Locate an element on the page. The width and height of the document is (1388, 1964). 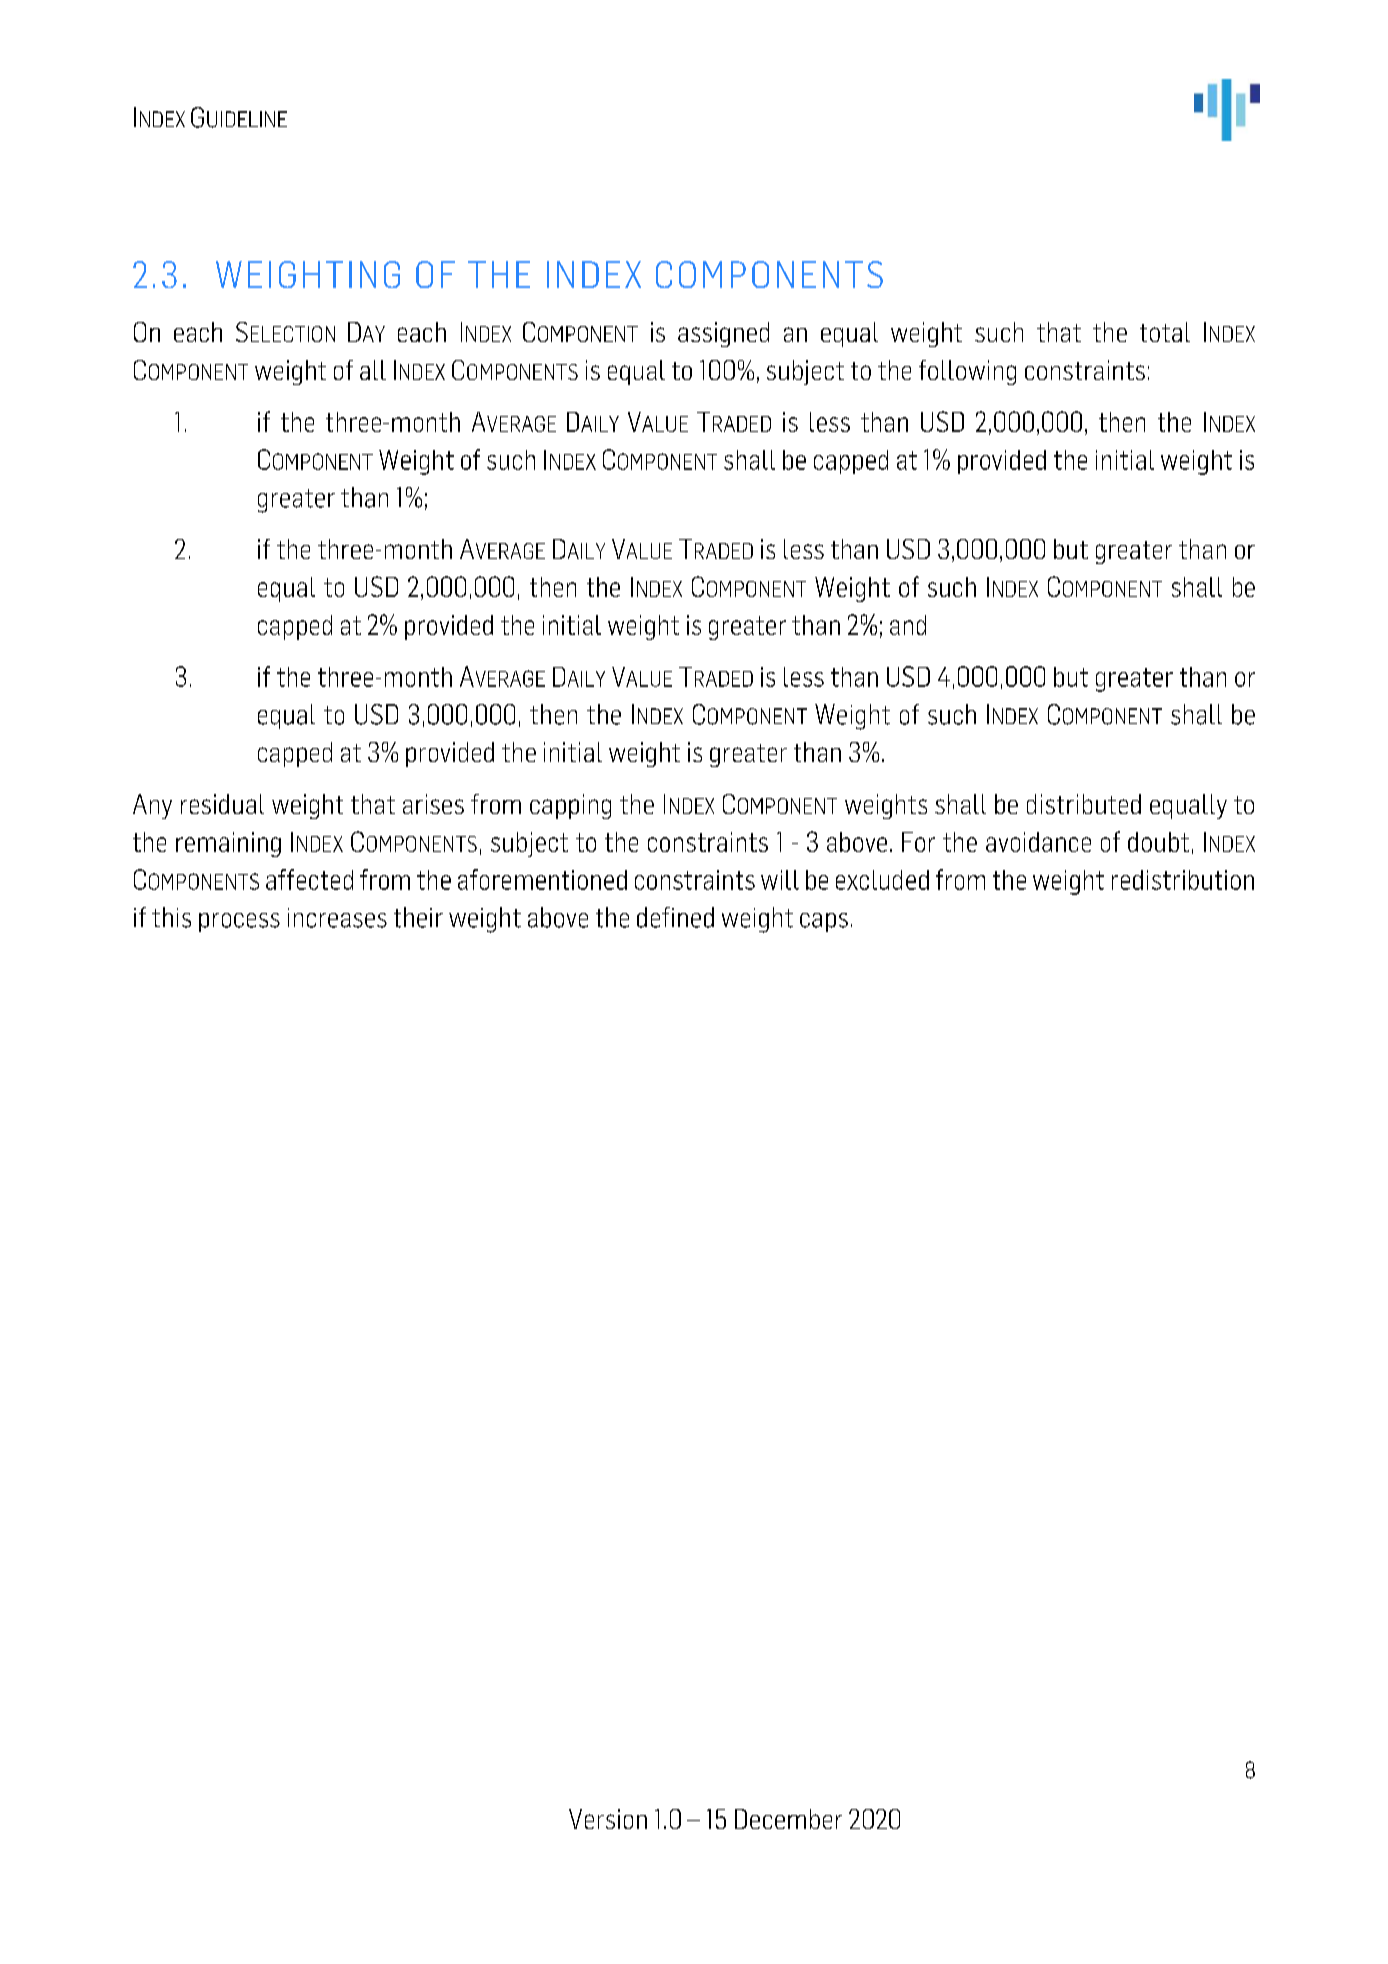
assigned is located at coordinates (723, 334).
